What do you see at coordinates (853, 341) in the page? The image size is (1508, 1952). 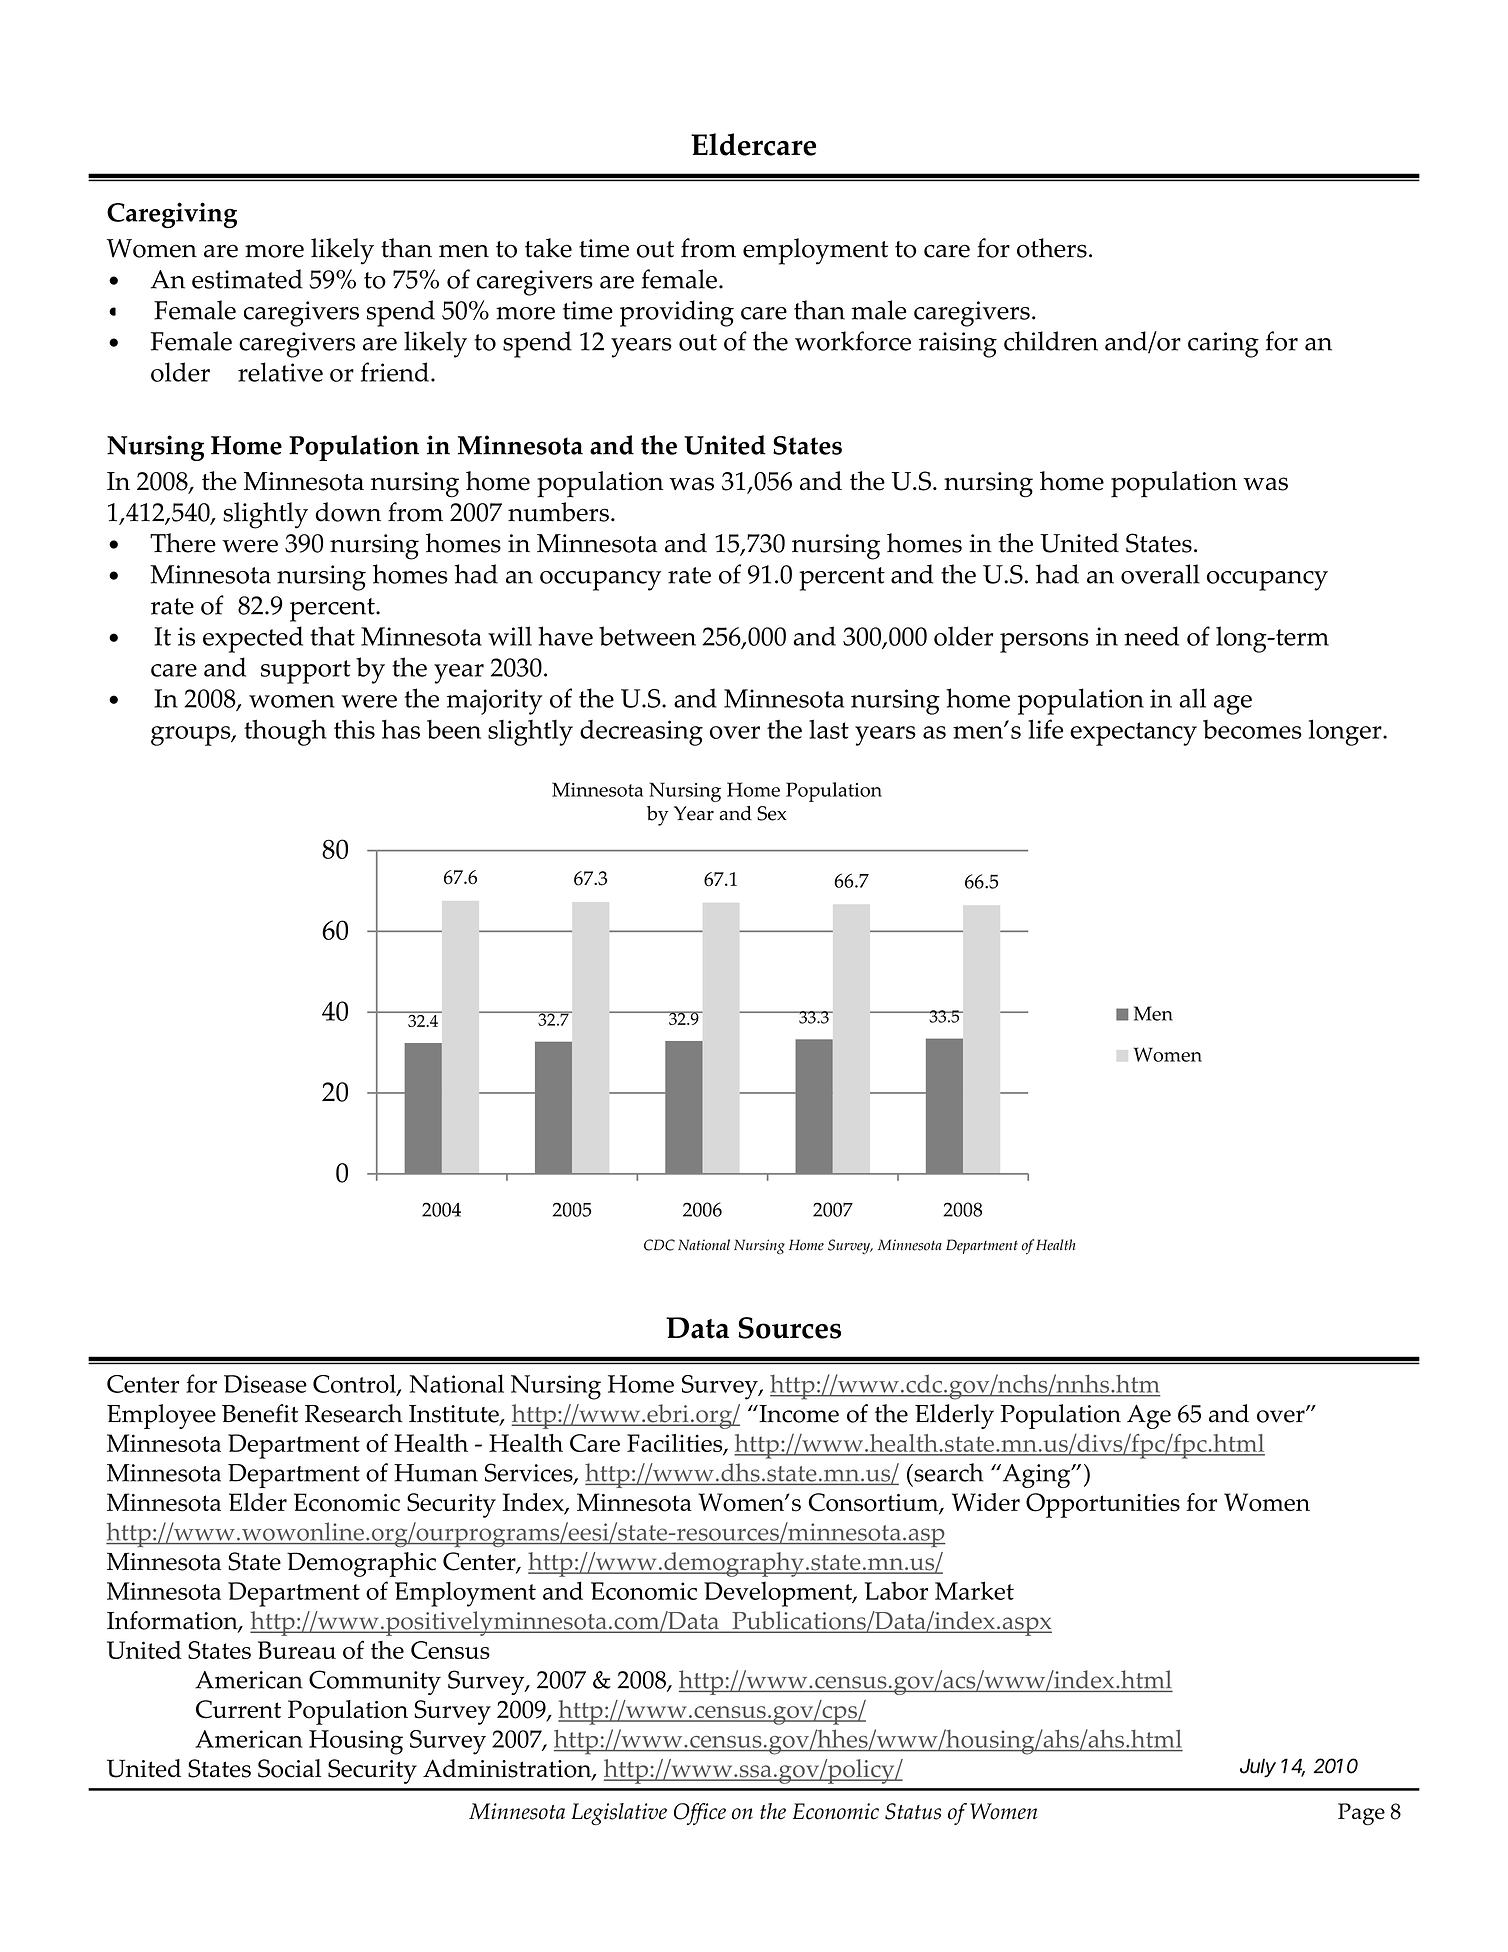 I see `workforce` at bounding box center [853, 341].
